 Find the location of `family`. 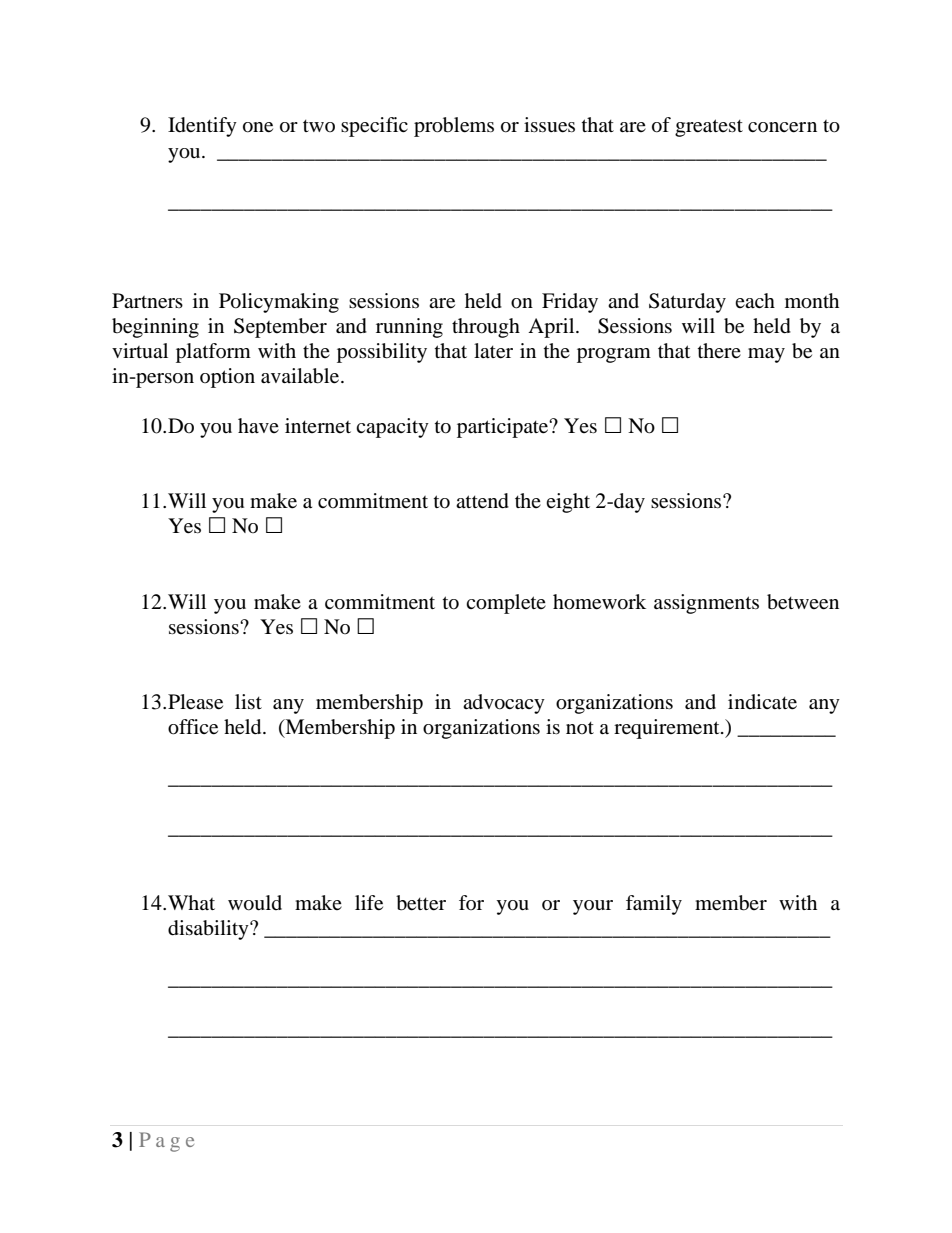

family is located at coordinates (654, 905).
